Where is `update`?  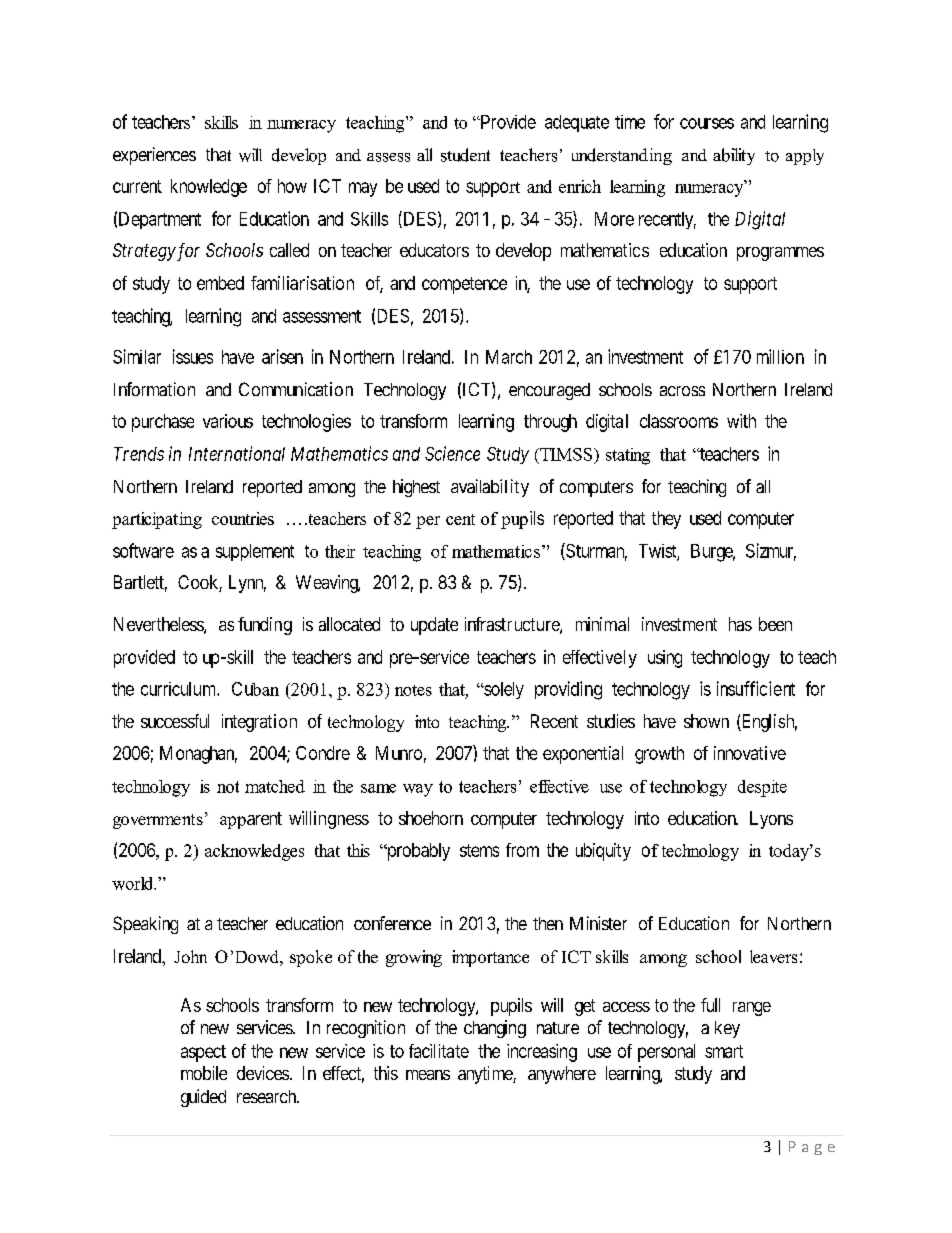 update is located at coordinates (434, 626).
